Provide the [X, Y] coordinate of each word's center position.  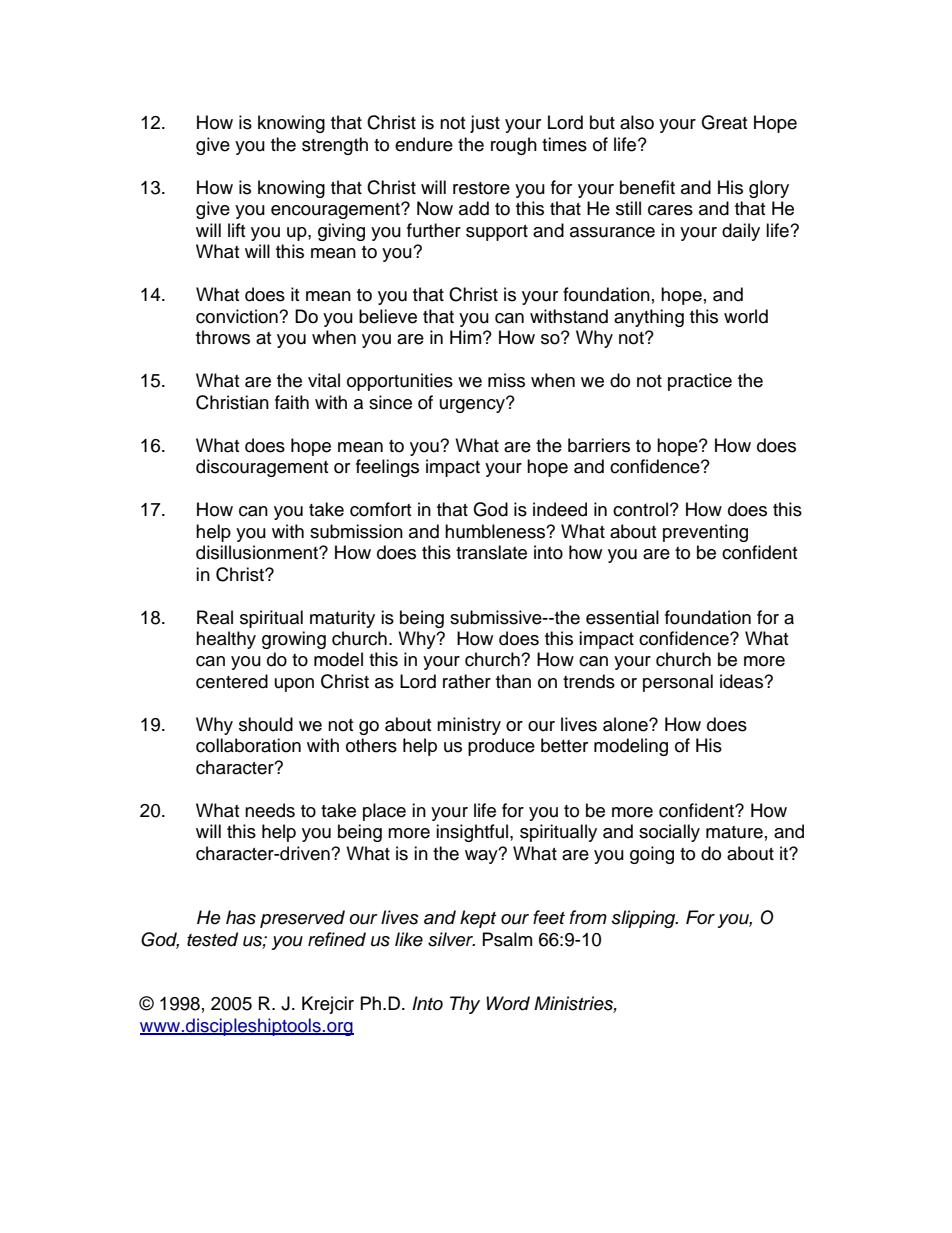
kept [478, 919]
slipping [645, 919]
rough [514, 146]
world [746, 316]
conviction [238, 316]
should [266, 724]
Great [724, 122]
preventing [705, 533]
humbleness [496, 531]
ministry [469, 726]
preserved [302, 919]
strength [335, 146]
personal [678, 683]
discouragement [262, 468]
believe [388, 316]
